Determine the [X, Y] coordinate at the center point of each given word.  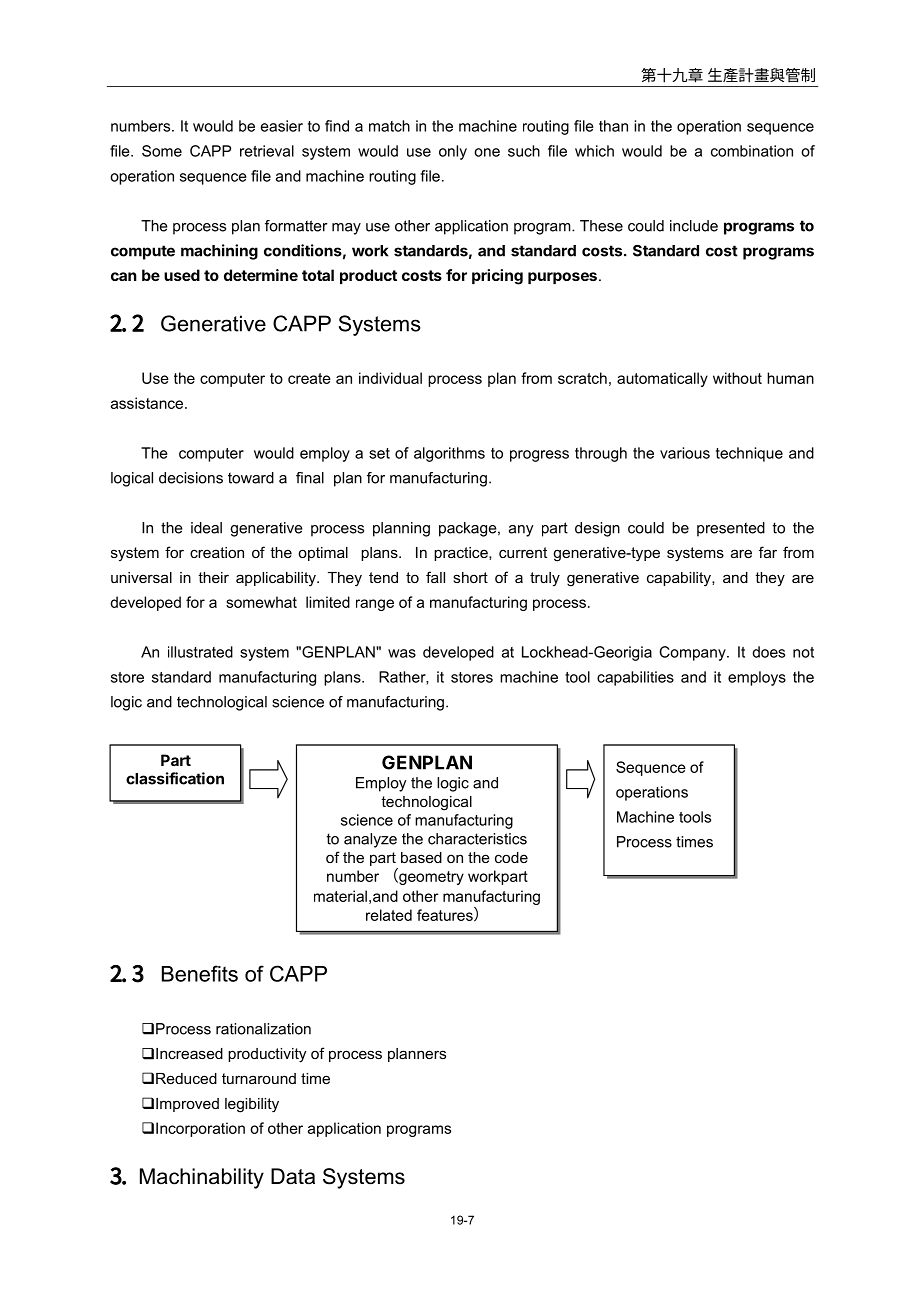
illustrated [200, 652]
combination [752, 151]
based [421, 857]
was [402, 653]
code [511, 857]
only [453, 152]
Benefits [200, 973]
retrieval [267, 151]
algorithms [449, 454]
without [737, 378]
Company [694, 653]
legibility [252, 1105]
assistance [148, 403]
